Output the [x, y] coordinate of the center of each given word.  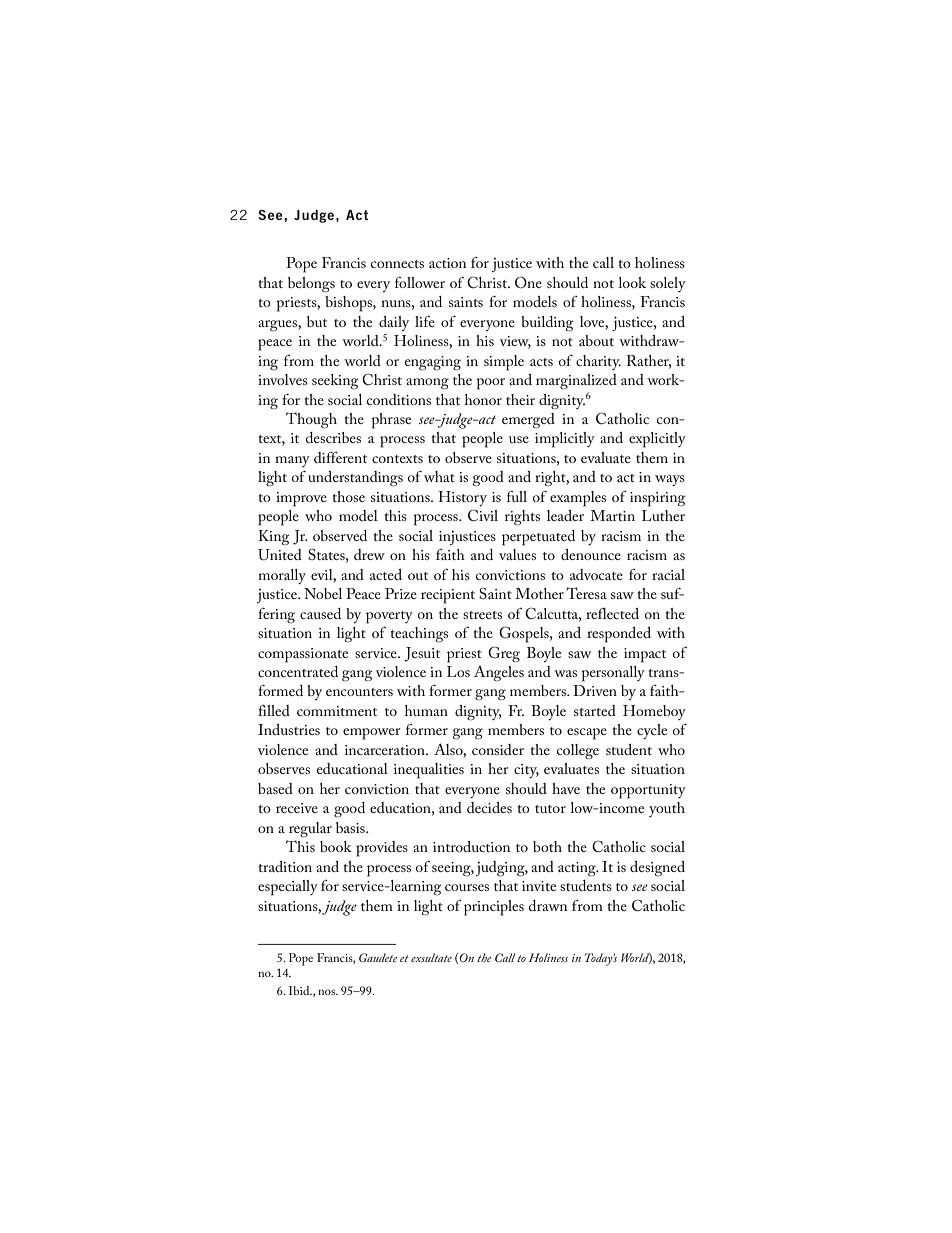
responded [619, 635]
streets [482, 615]
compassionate [303, 655]
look [632, 282]
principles [494, 908]
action [447, 263]
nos [327, 992]
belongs [311, 285]
